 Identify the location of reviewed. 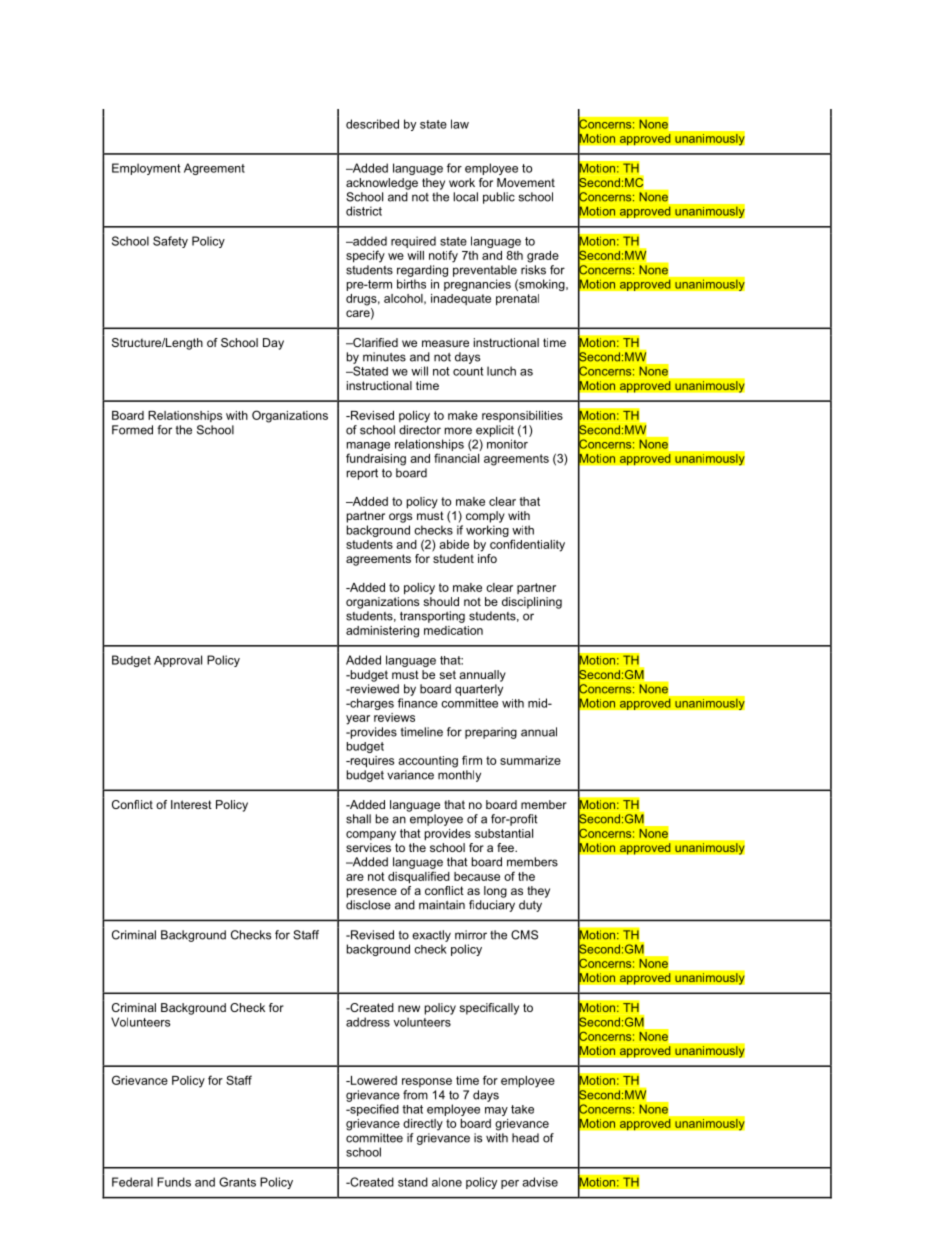
(373, 689).
